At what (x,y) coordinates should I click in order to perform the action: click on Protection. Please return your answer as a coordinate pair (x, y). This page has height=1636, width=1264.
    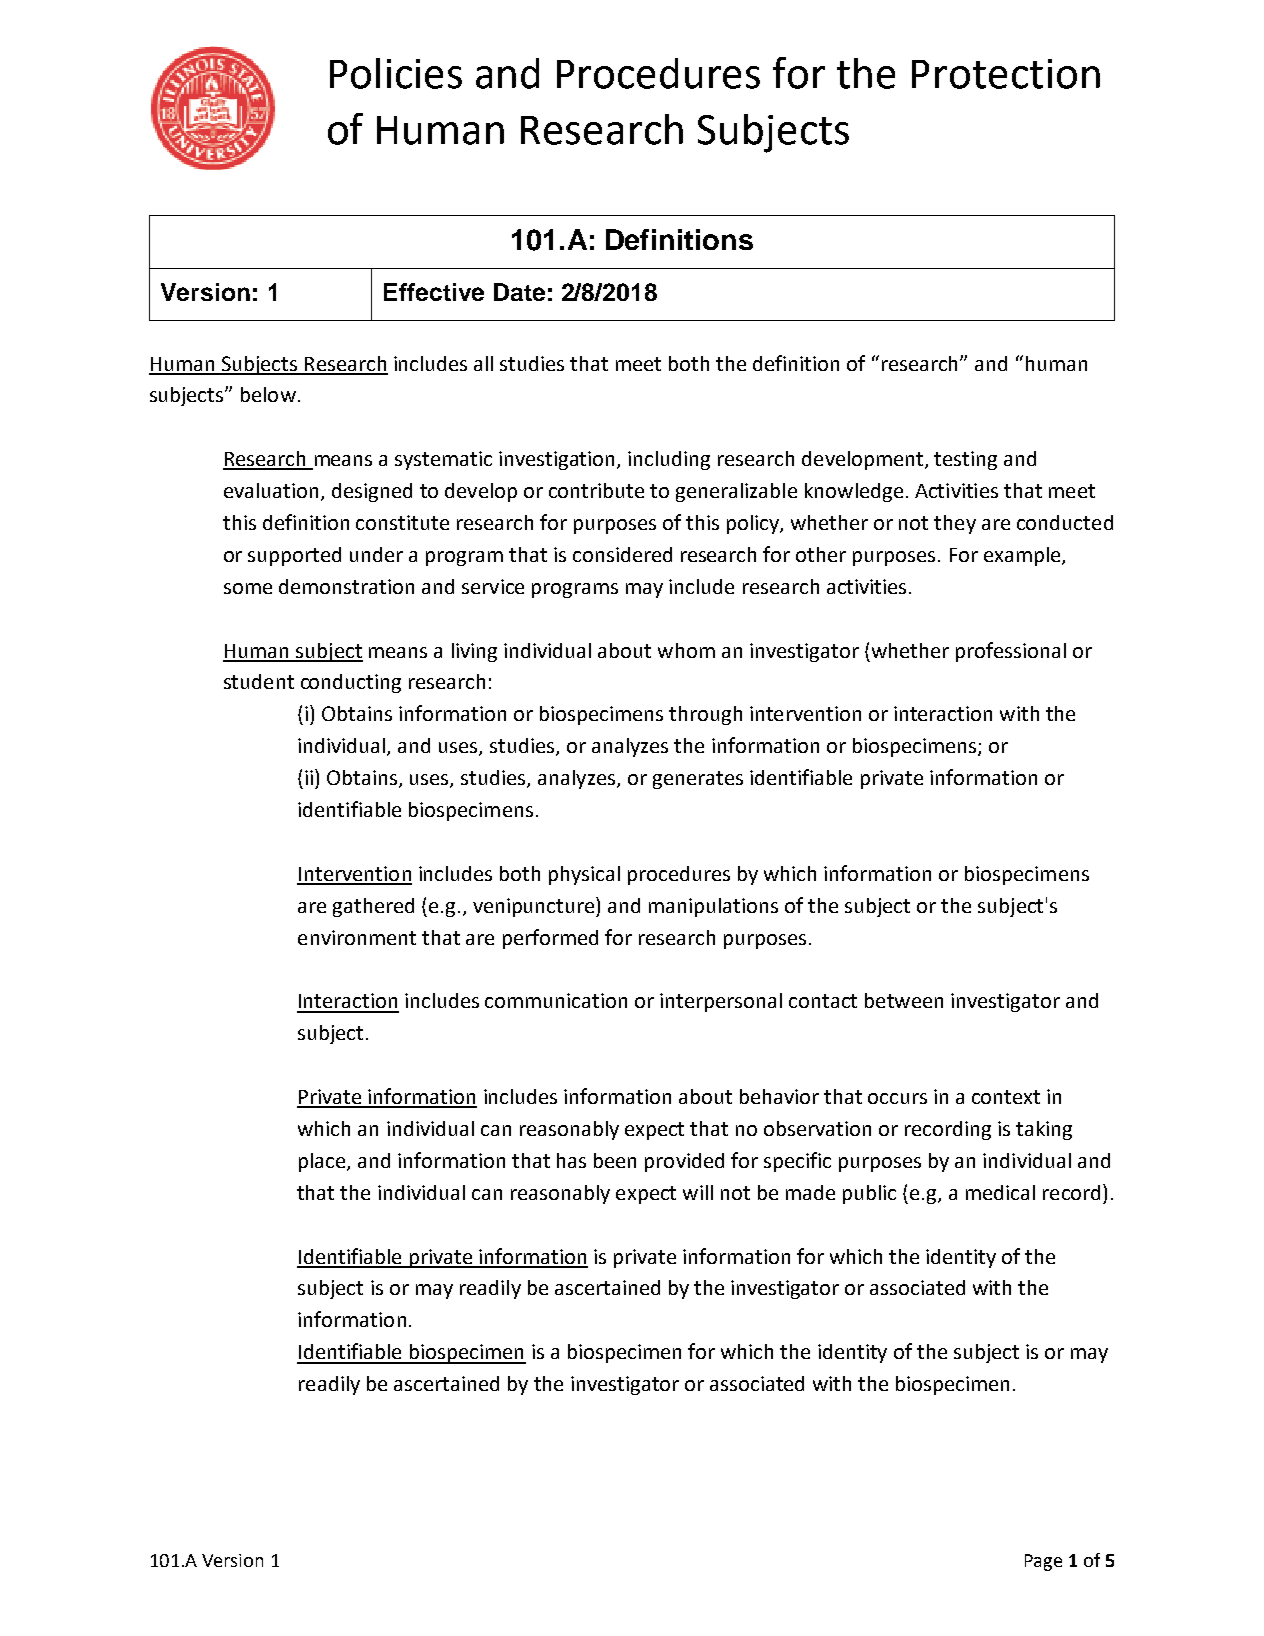
    Looking at the image, I should click on (1006, 74).
